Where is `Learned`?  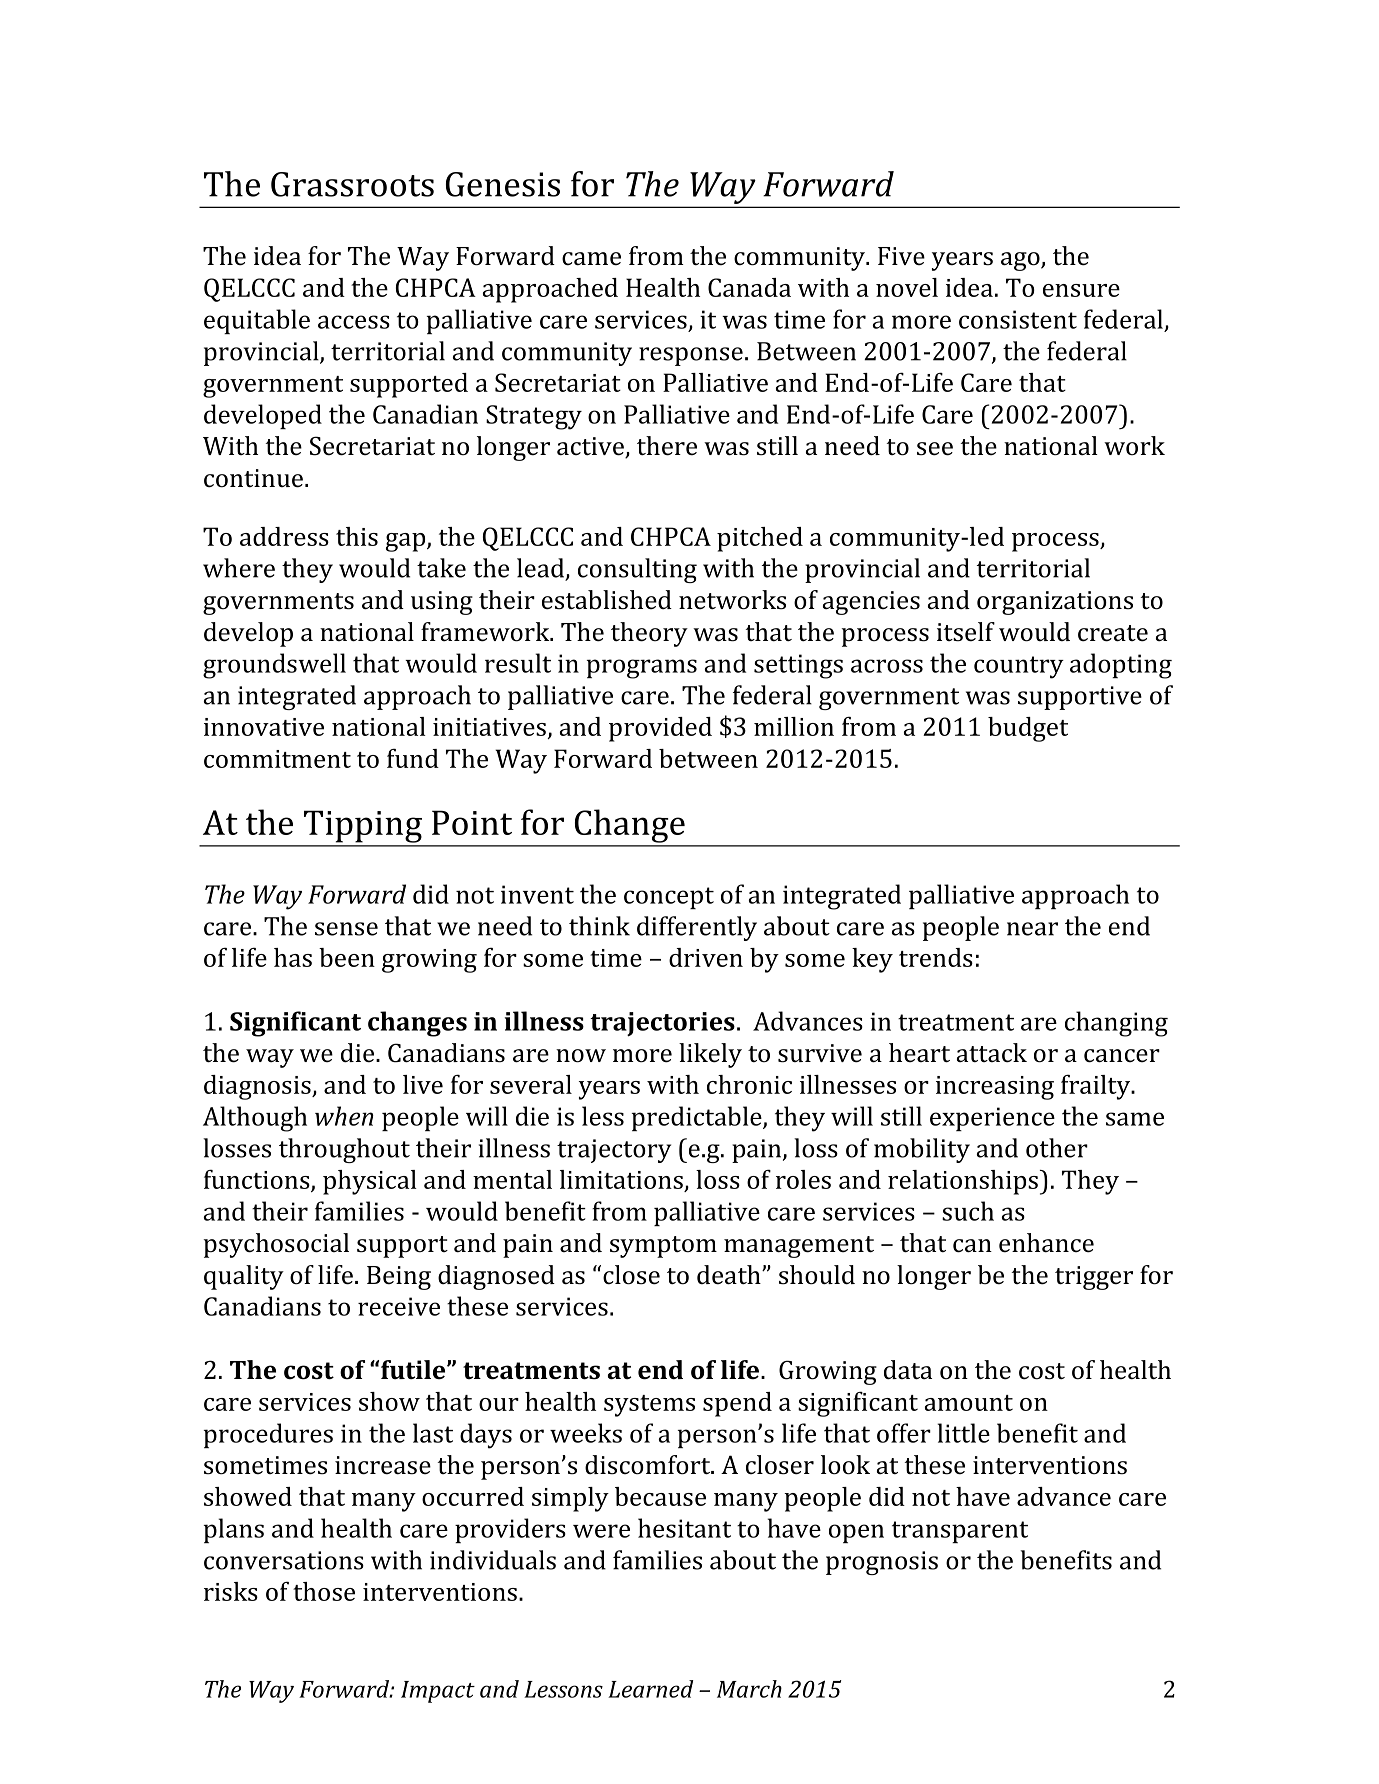 Learned is located at coordinates (650, 1689).
